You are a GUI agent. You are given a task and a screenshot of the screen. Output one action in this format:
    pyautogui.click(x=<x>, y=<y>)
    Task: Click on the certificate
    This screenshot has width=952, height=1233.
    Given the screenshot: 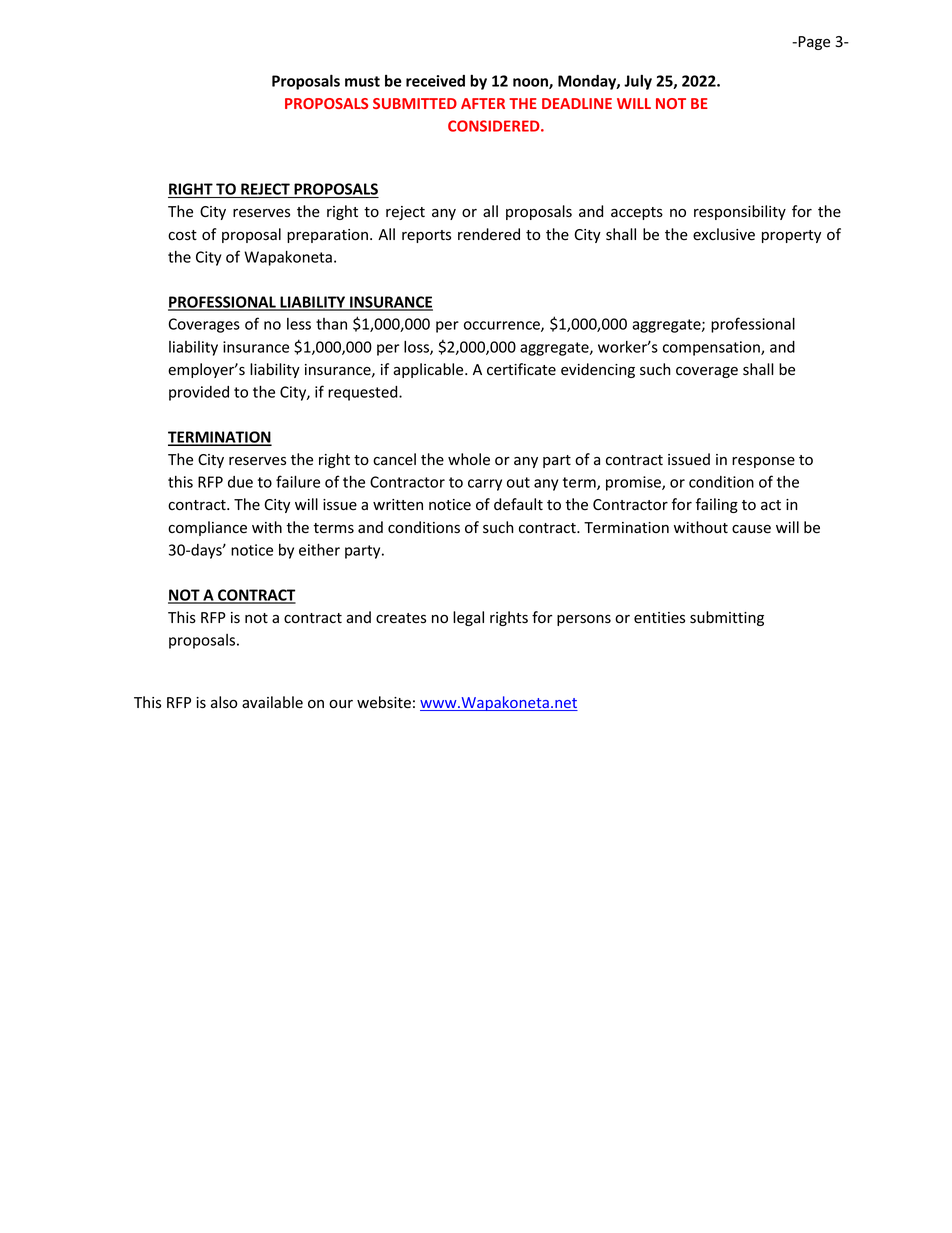 What is the action you would take?
    pyautogui.click(x=521, y=369)
